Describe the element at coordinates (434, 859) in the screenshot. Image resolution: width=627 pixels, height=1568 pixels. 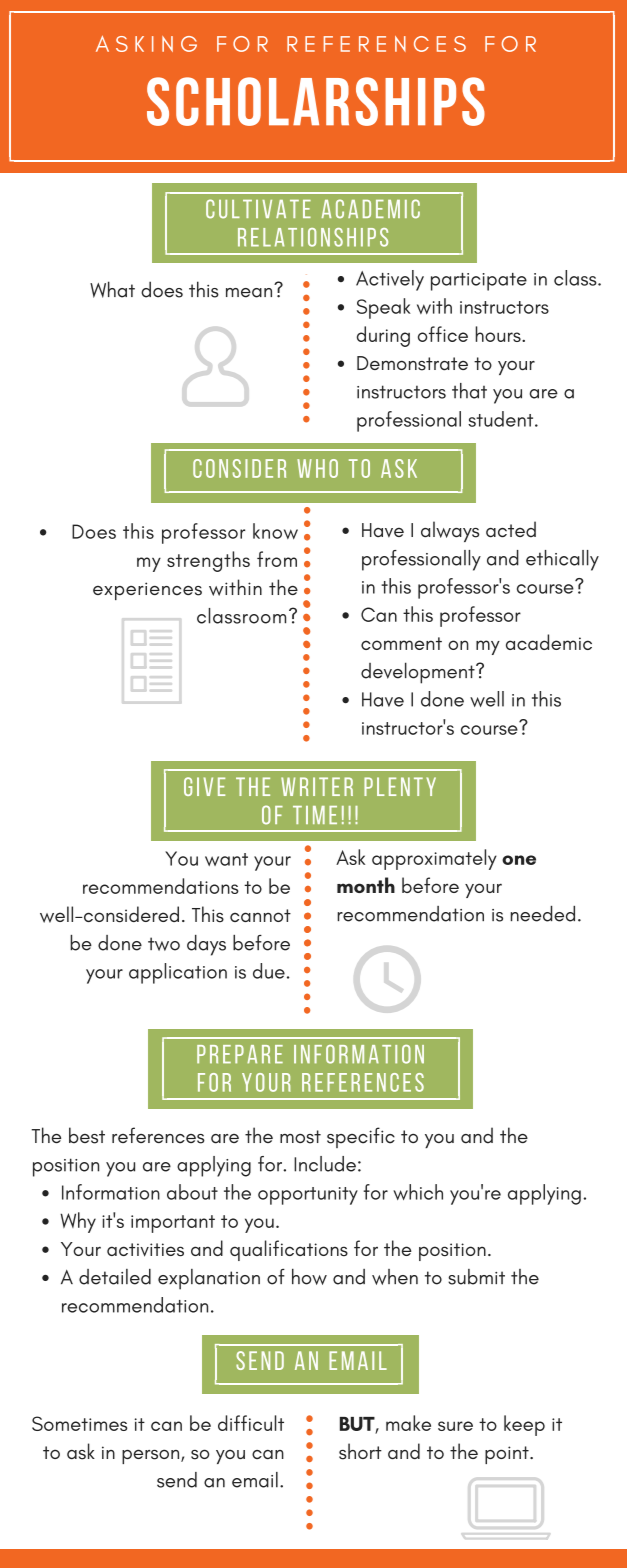
I see `approximately` at that location.
